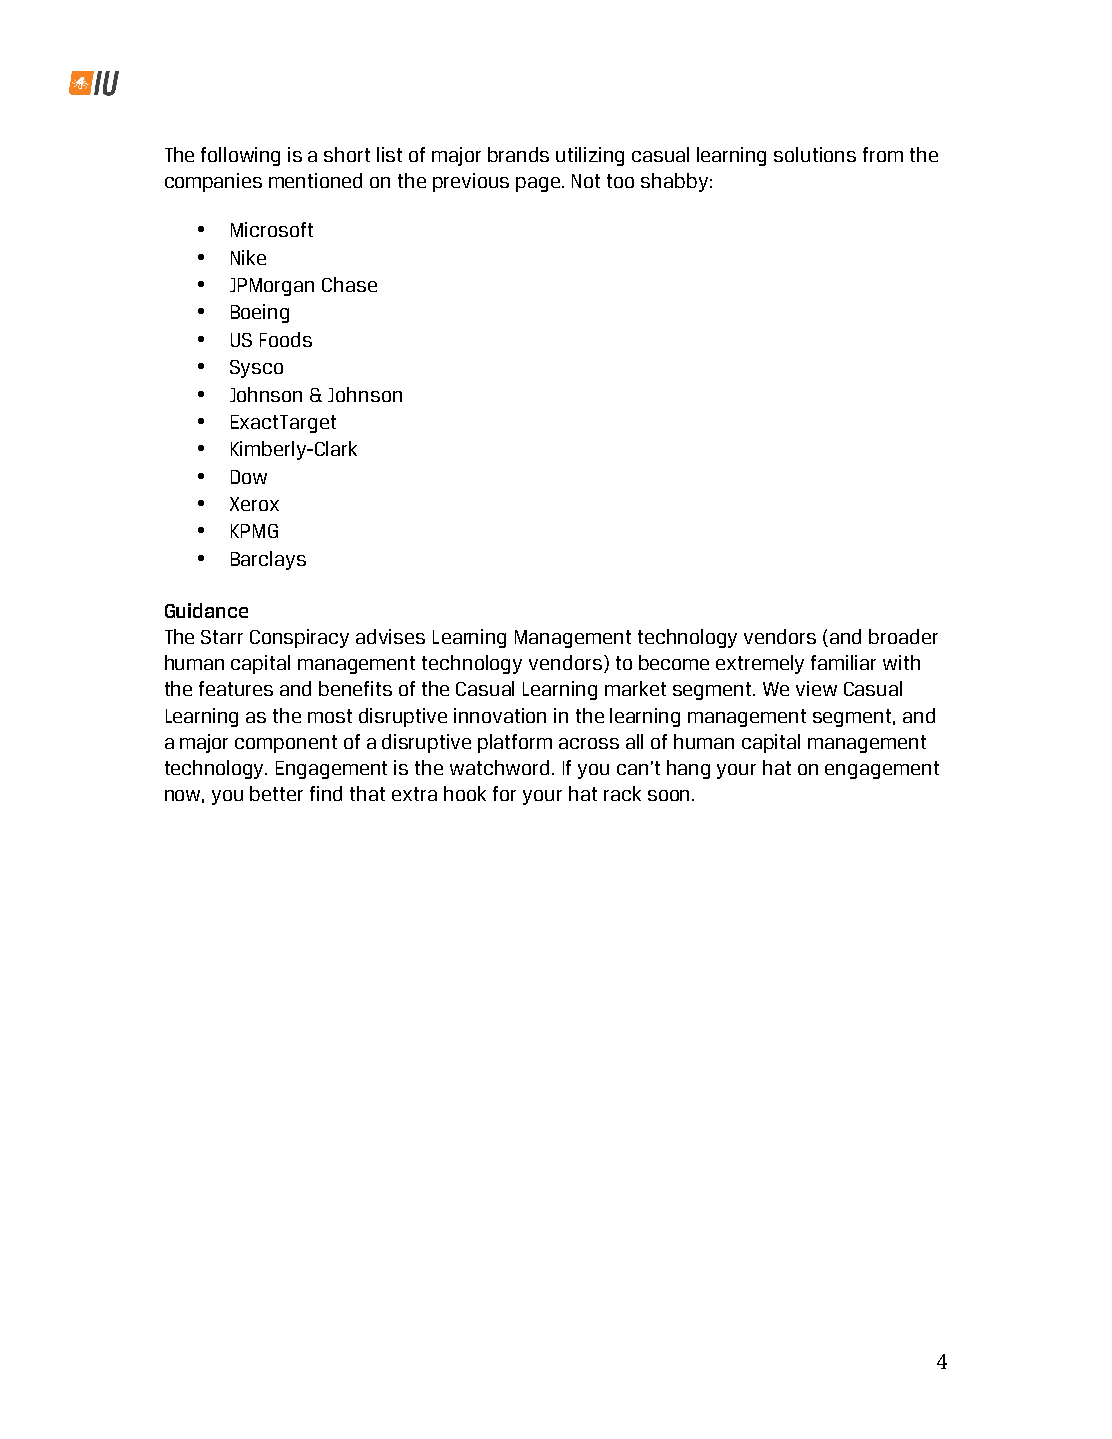 This document has width=1112, height=1439. What do you see at coordinates (254, 504) in the document?
I see `Xerox` at bounding box center [254, 504].
